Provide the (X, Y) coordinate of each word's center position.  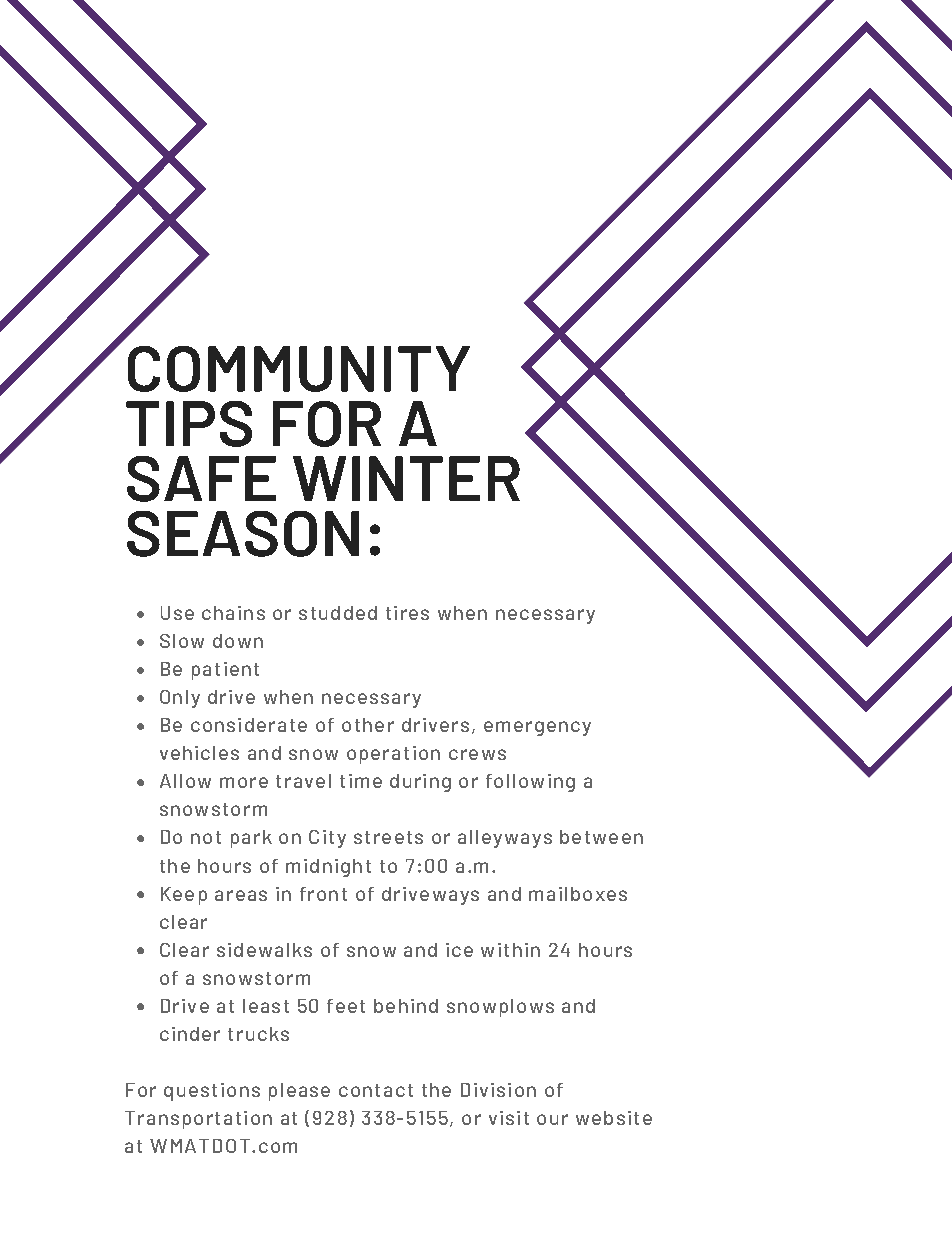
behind (406, 1006)
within (510, 950)
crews (477, 754)
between (601, 837)
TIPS (189, 424)
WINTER (406, 478)
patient (225, 671)
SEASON (243, 534)
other (368, 725)
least (266, 1006)
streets (388, 837)
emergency (537, 728)
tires (407, 613)
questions (212, 1092)
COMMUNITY (299, 369)
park (251, 839)
